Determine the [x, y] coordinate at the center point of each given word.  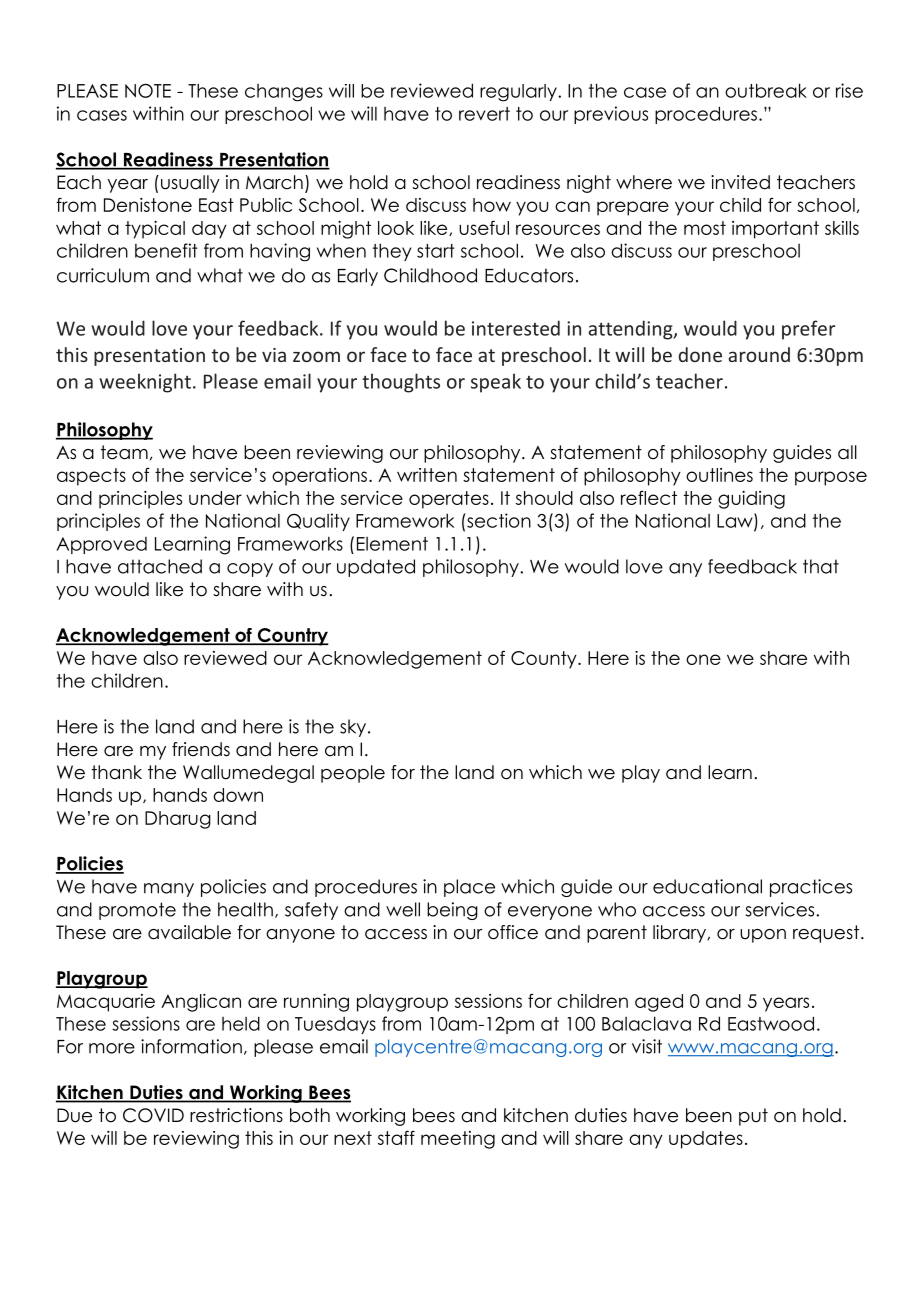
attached [160, 566]
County [545, 660]
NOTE [148, 91]
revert [484, 114]
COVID [153, 1115]
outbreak [766, 90]
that [821, 566]
